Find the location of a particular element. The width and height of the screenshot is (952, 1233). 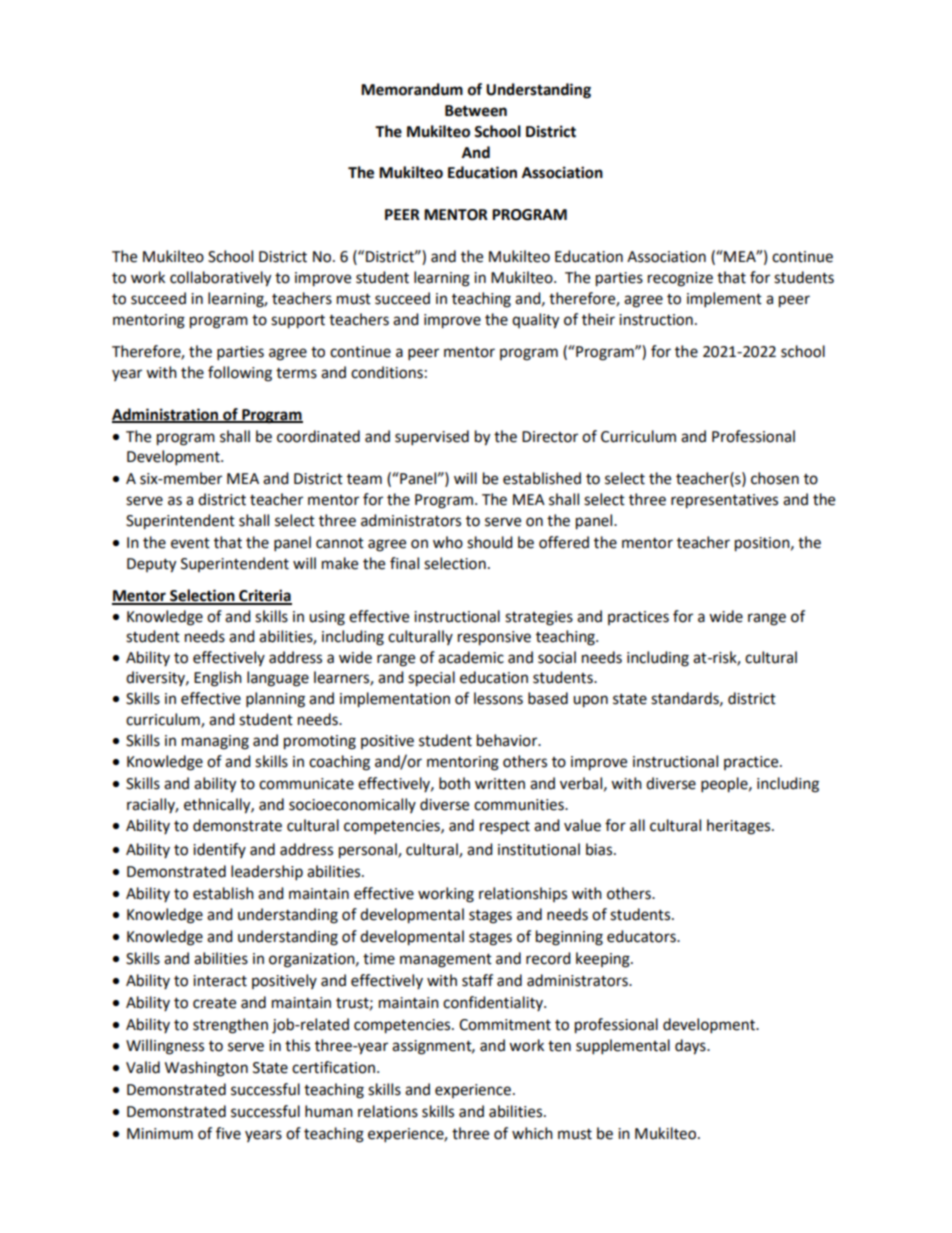

recognize is located at coordinates (680, 279).
